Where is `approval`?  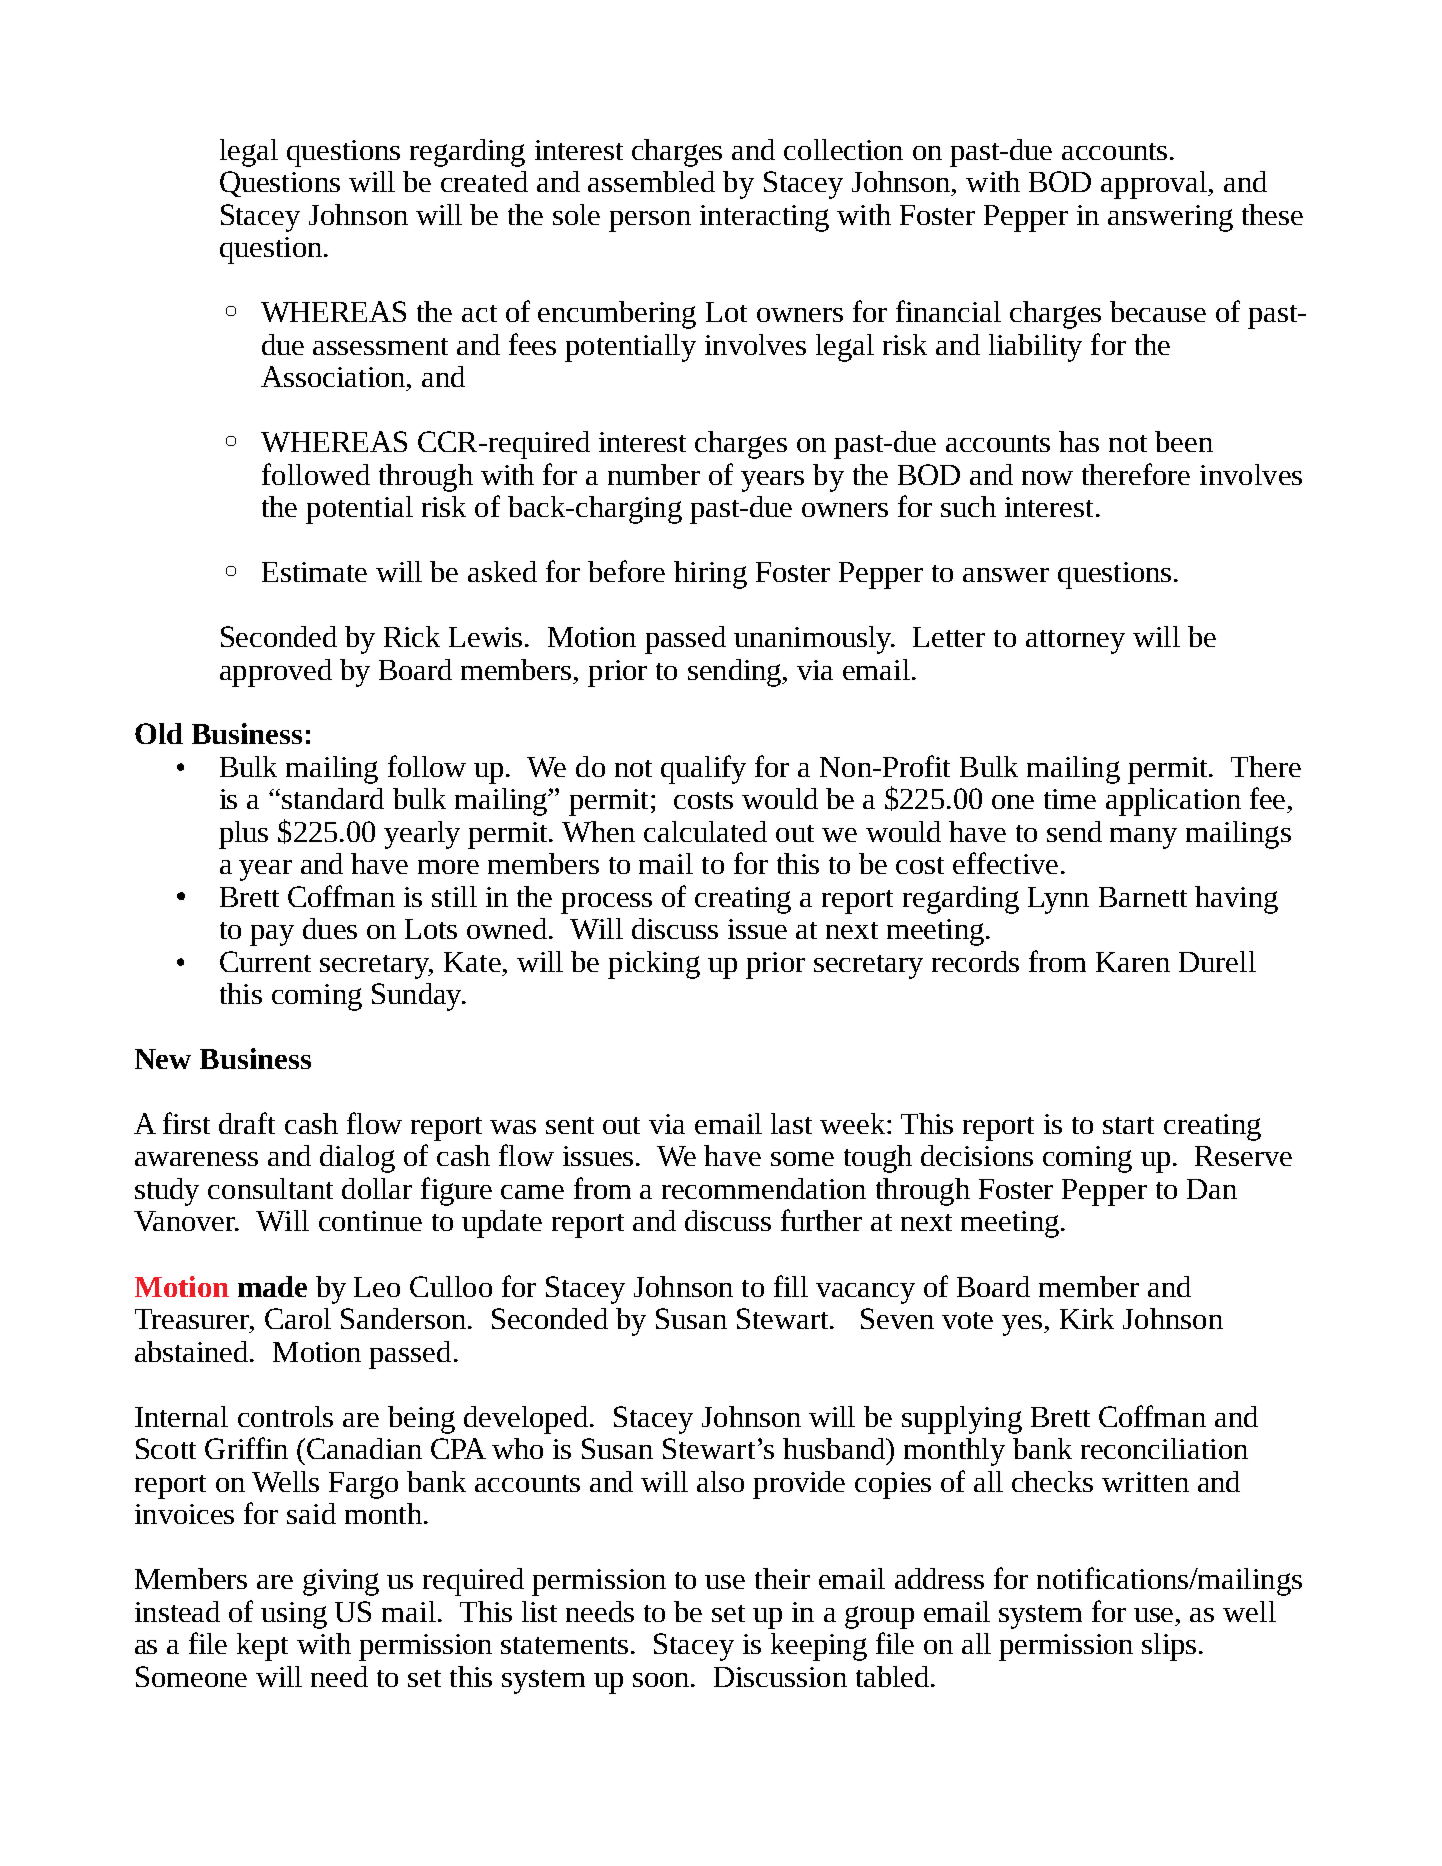
approval is located at coordinates (1155, 185).
